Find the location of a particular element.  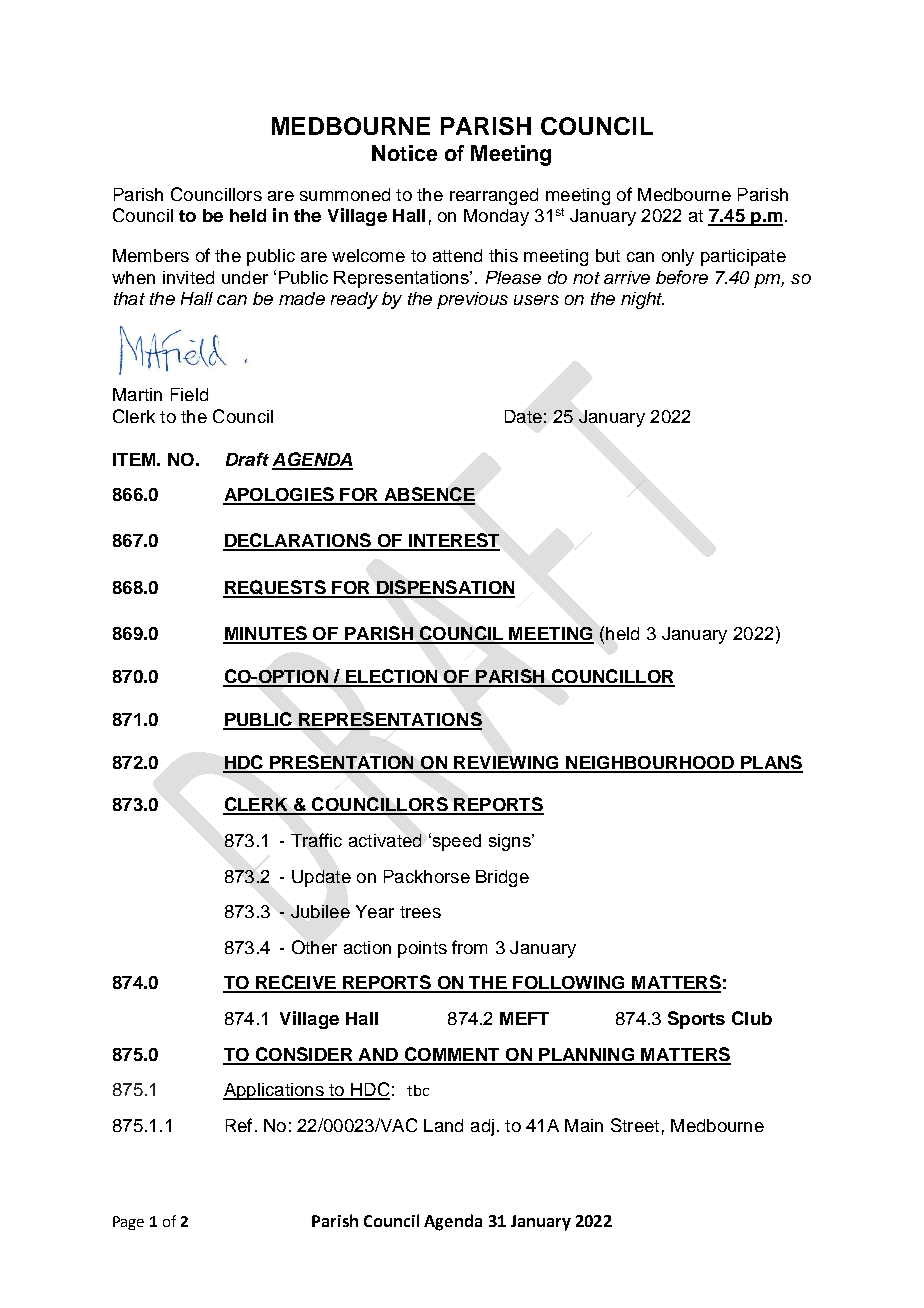

MINUTES is located at coordinates (266, 634).
